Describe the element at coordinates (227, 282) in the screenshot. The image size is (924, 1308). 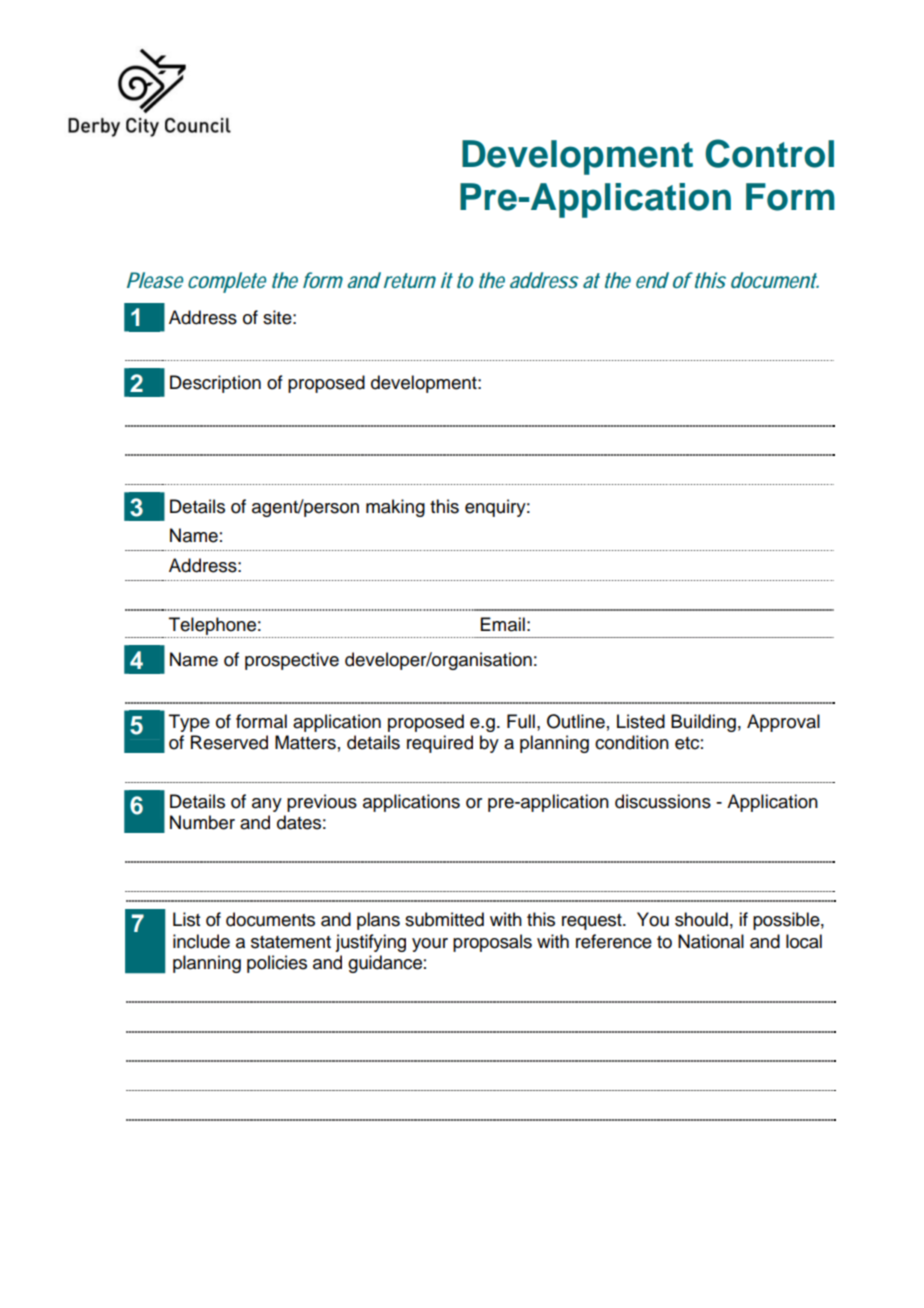
I see `complete` at that location.
